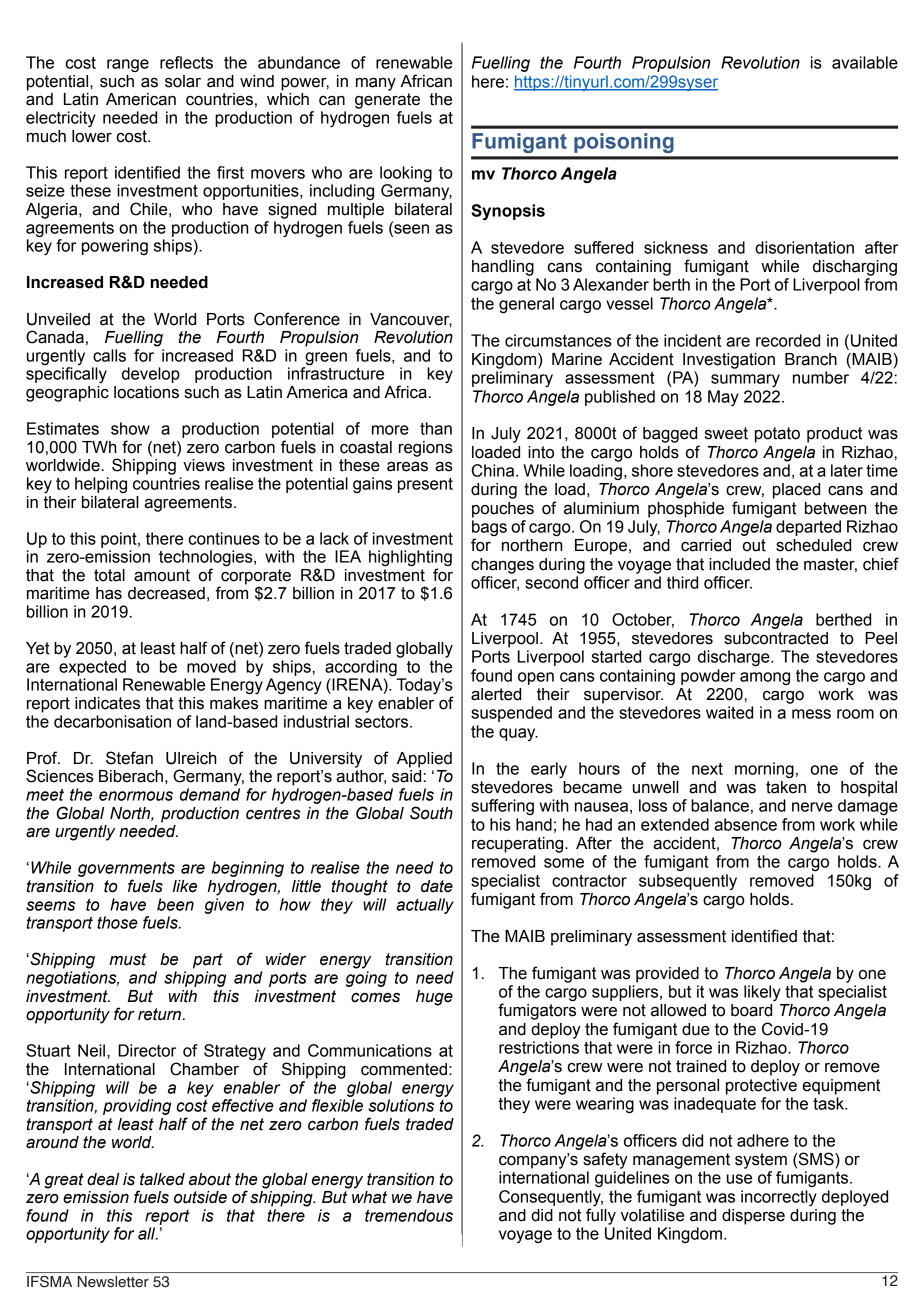  I want to click on available, so click(865, 62).
